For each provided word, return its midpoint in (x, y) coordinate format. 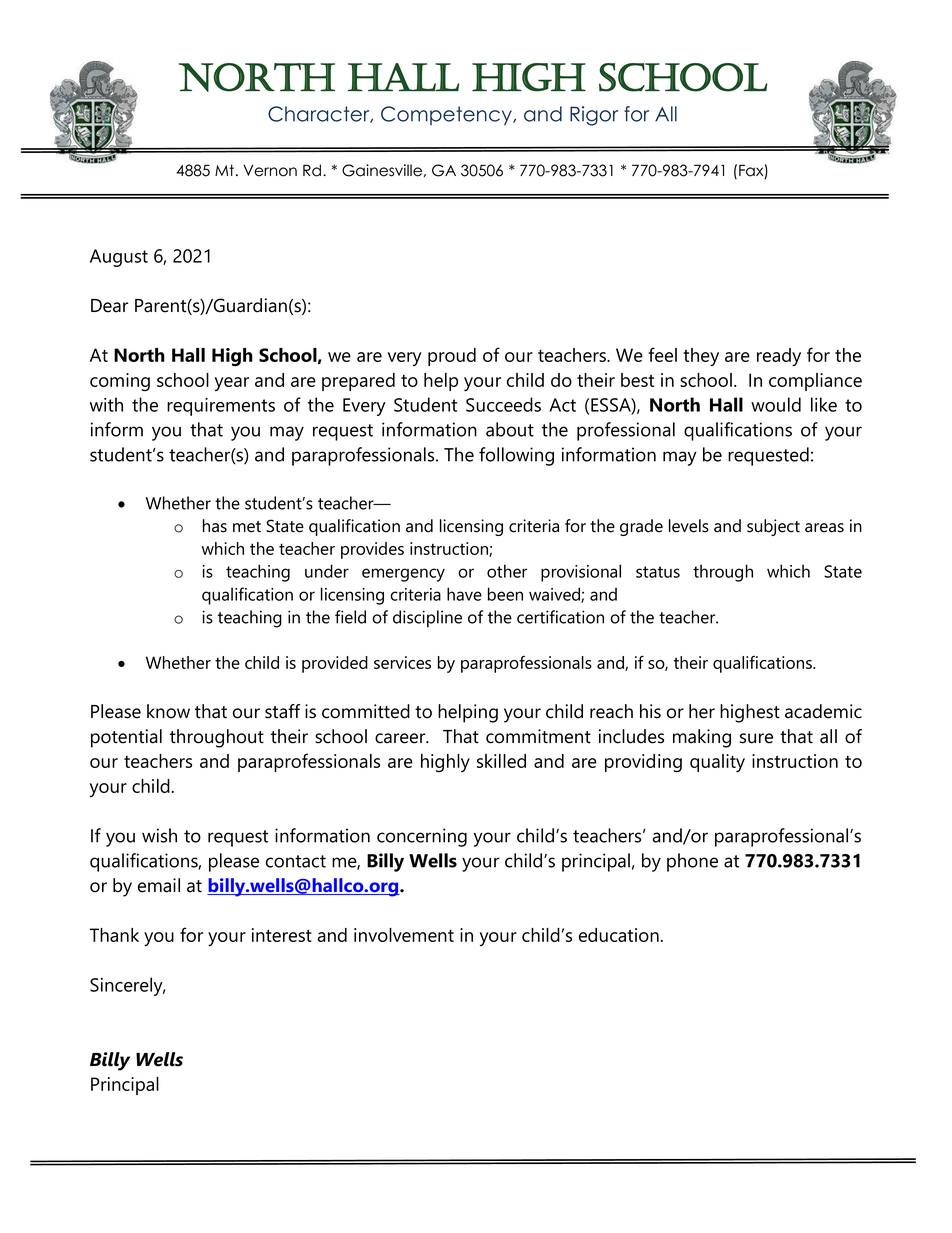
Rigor (594, 116)
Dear (109, 306)
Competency (447, 115)
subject (773, 527)
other (507, 571)
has (215, 526)
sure (756, 738)
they (701, 357)
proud (452, 357)
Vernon (270, 171)
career (401, 738)
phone (692, 862)
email (159, 885)
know (168, 711)
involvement (404, 935)
